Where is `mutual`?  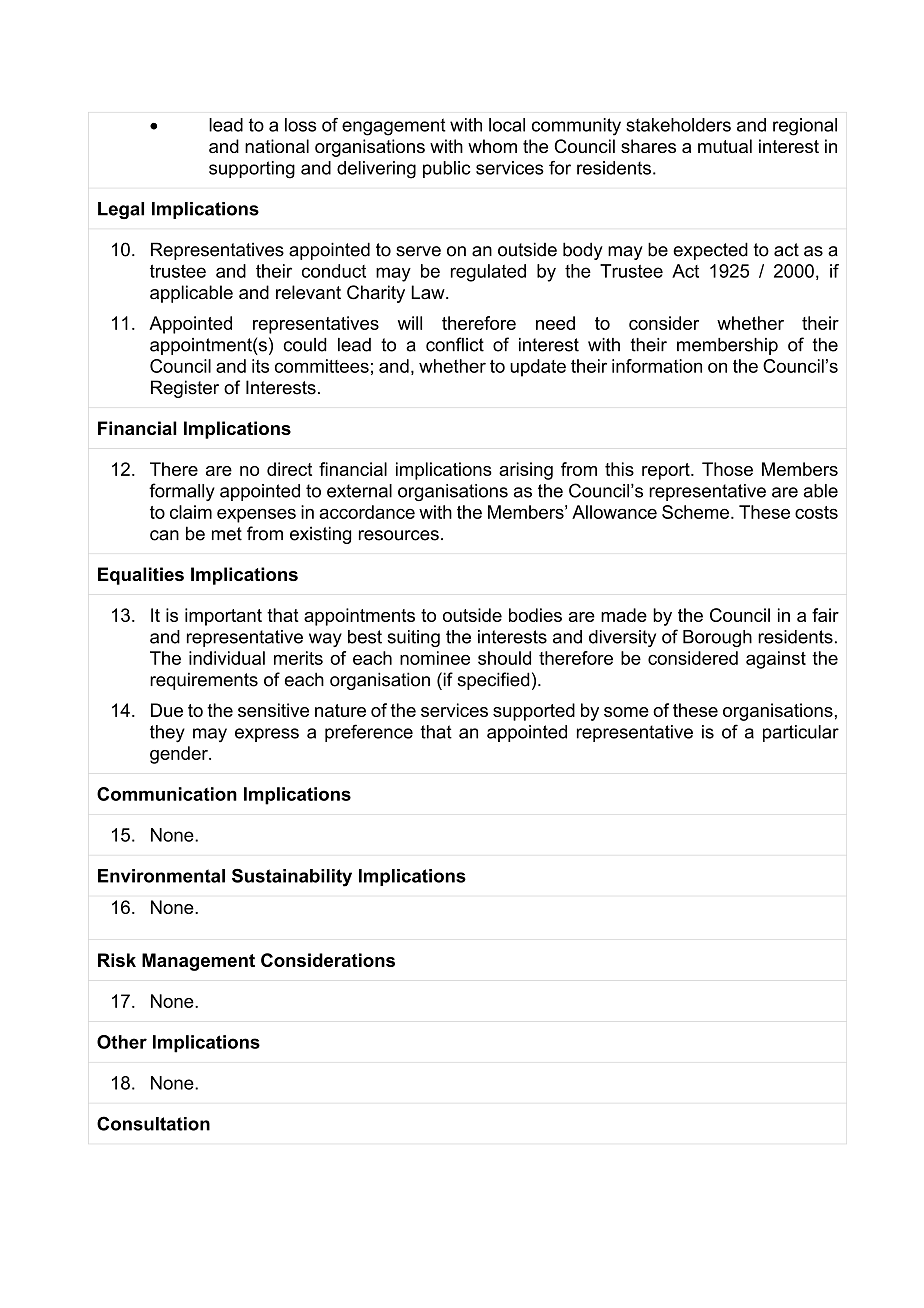
mutual is located at coordinates (725, 146).
